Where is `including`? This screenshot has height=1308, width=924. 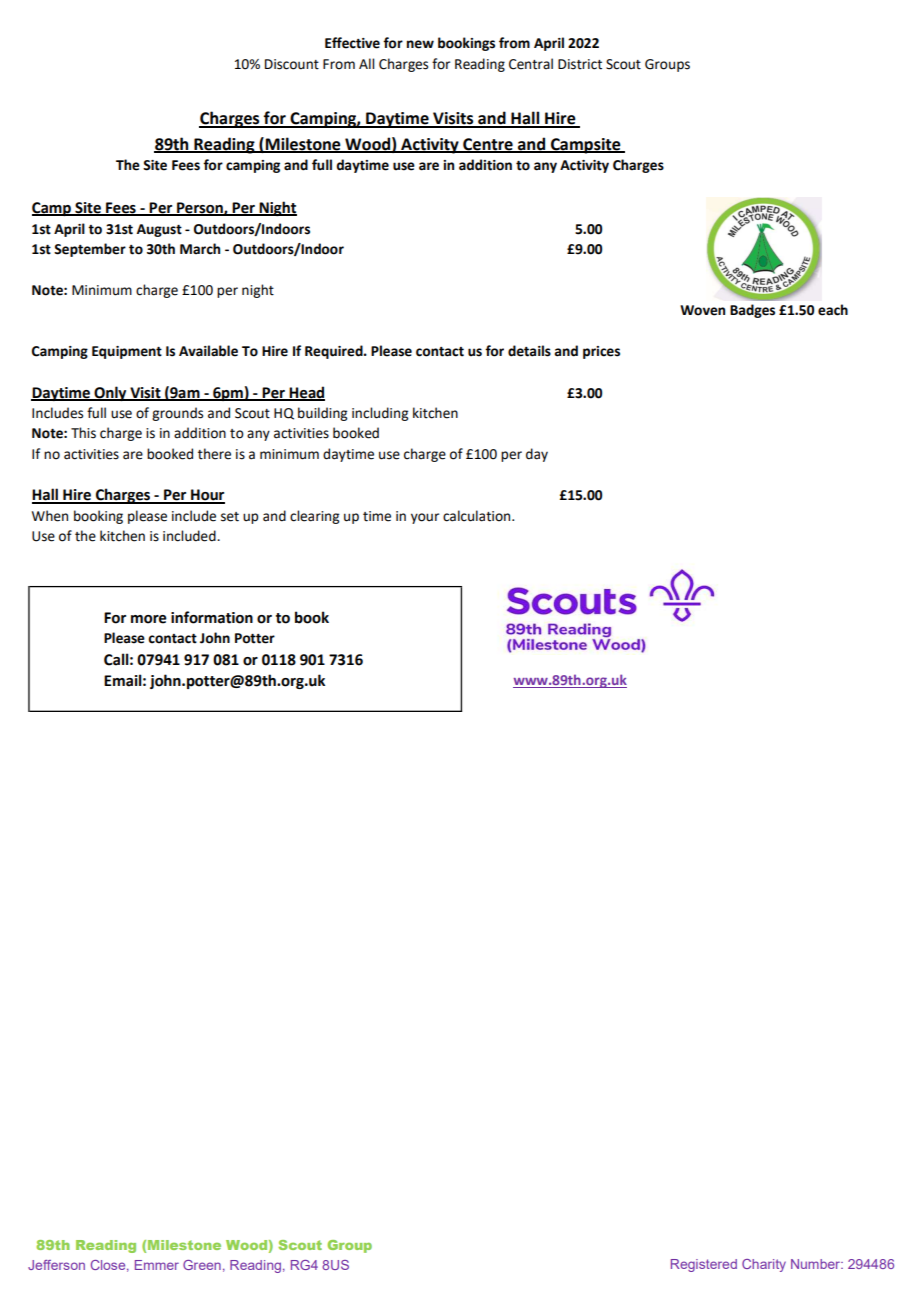
including is located at coordinates (380, 414).
